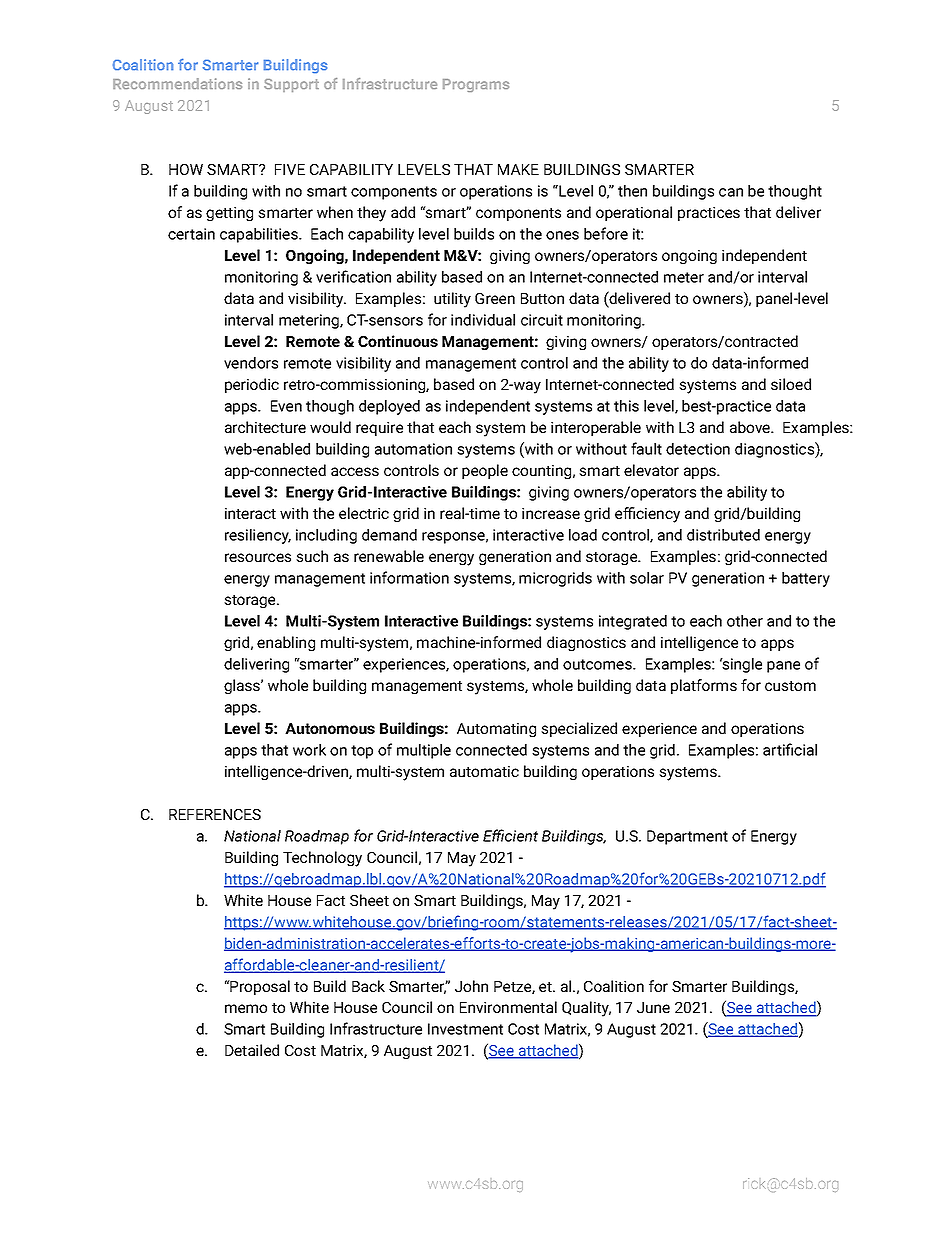  What do you see at coordinates (251, 363) in the image?
I see `vendors` at bounding box center [251, 363].
